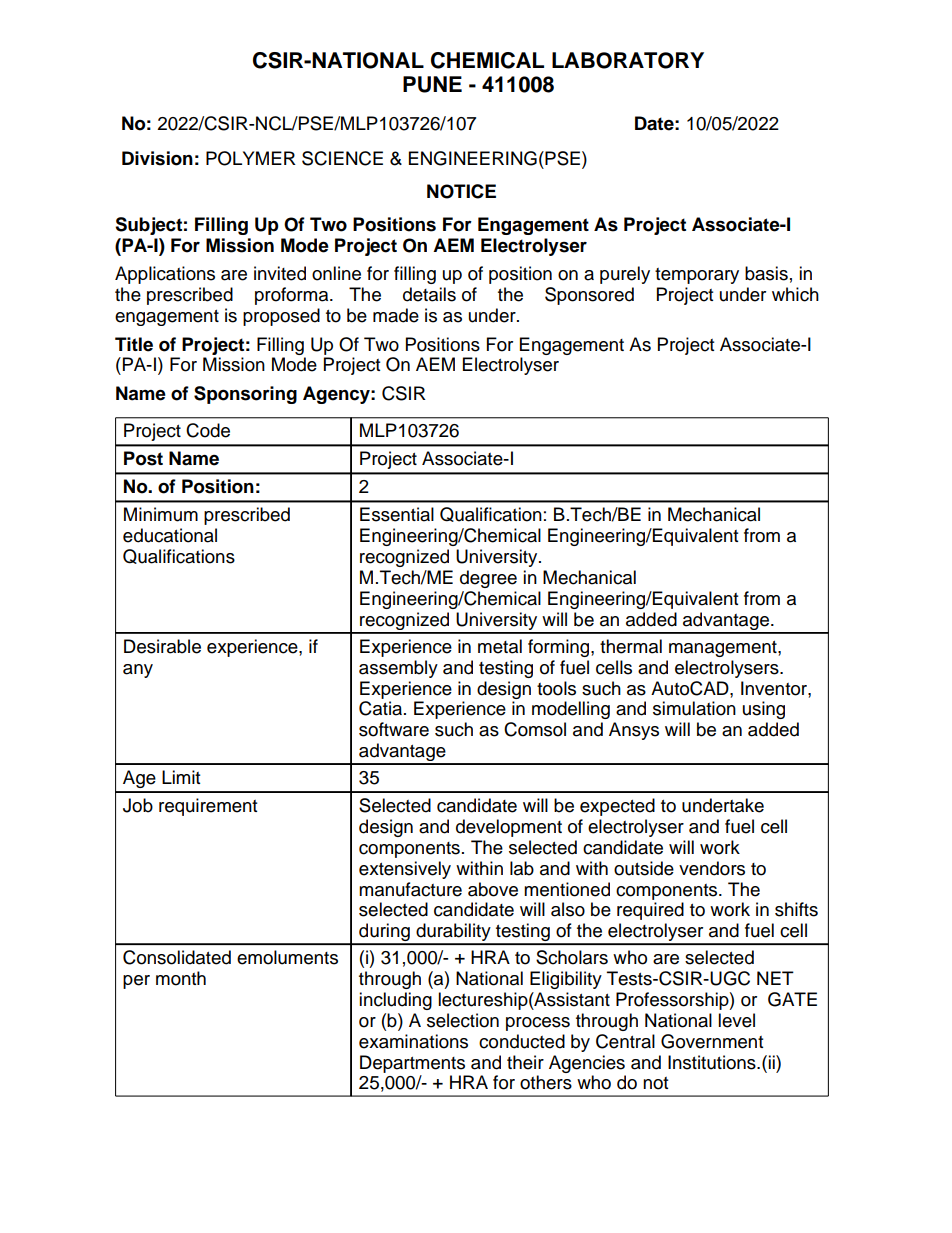  What do you see at coordinates (251, 158) in the document?
I see `POLYMER` at bounding box center [251, 158].
